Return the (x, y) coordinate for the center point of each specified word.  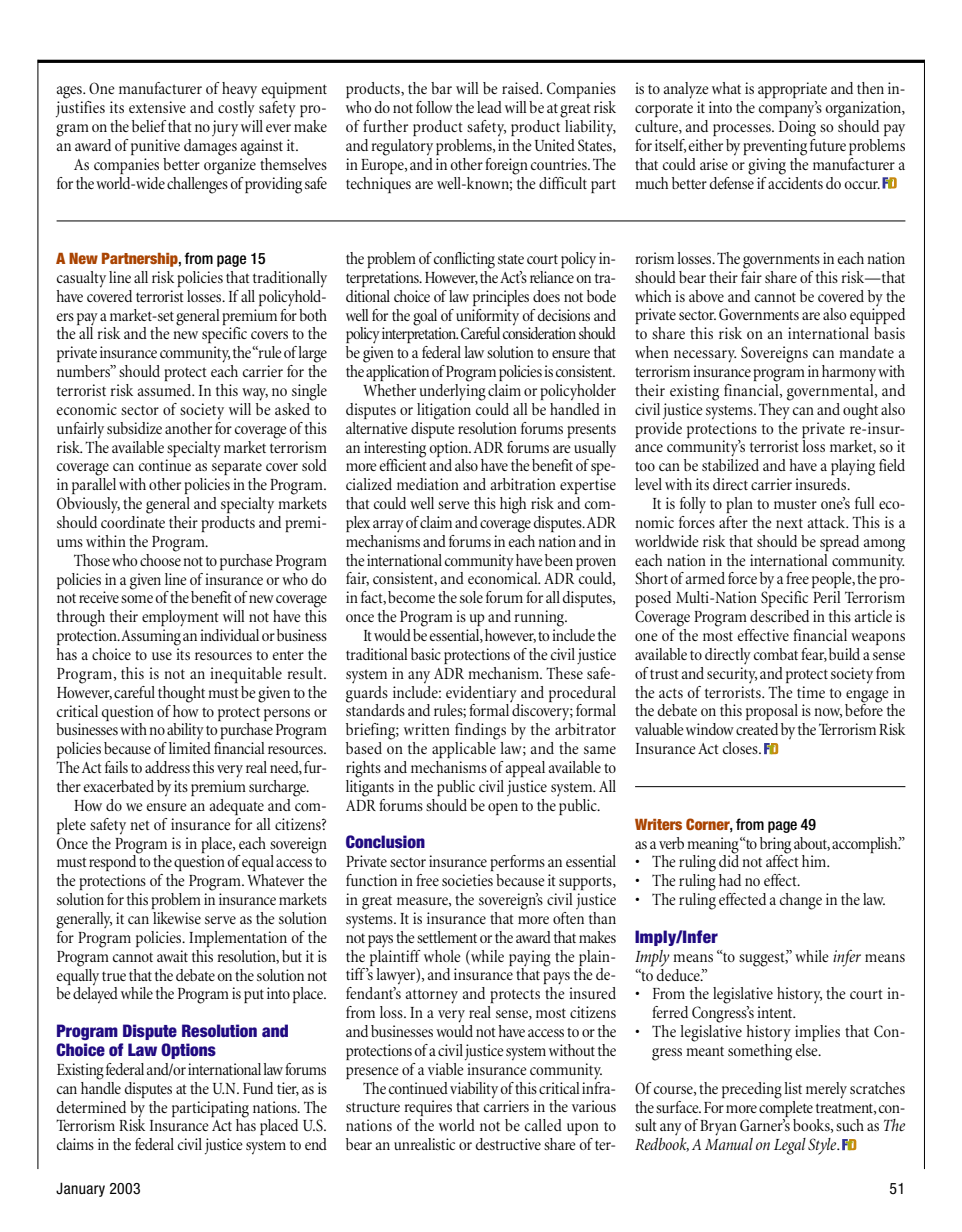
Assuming (151, 637)
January (80, 1189)
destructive (508, 1144)
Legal (790, 1146)
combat (776, 654)
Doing (797, 128)
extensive (157, 107)
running (540, 618)
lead (489, 107)
